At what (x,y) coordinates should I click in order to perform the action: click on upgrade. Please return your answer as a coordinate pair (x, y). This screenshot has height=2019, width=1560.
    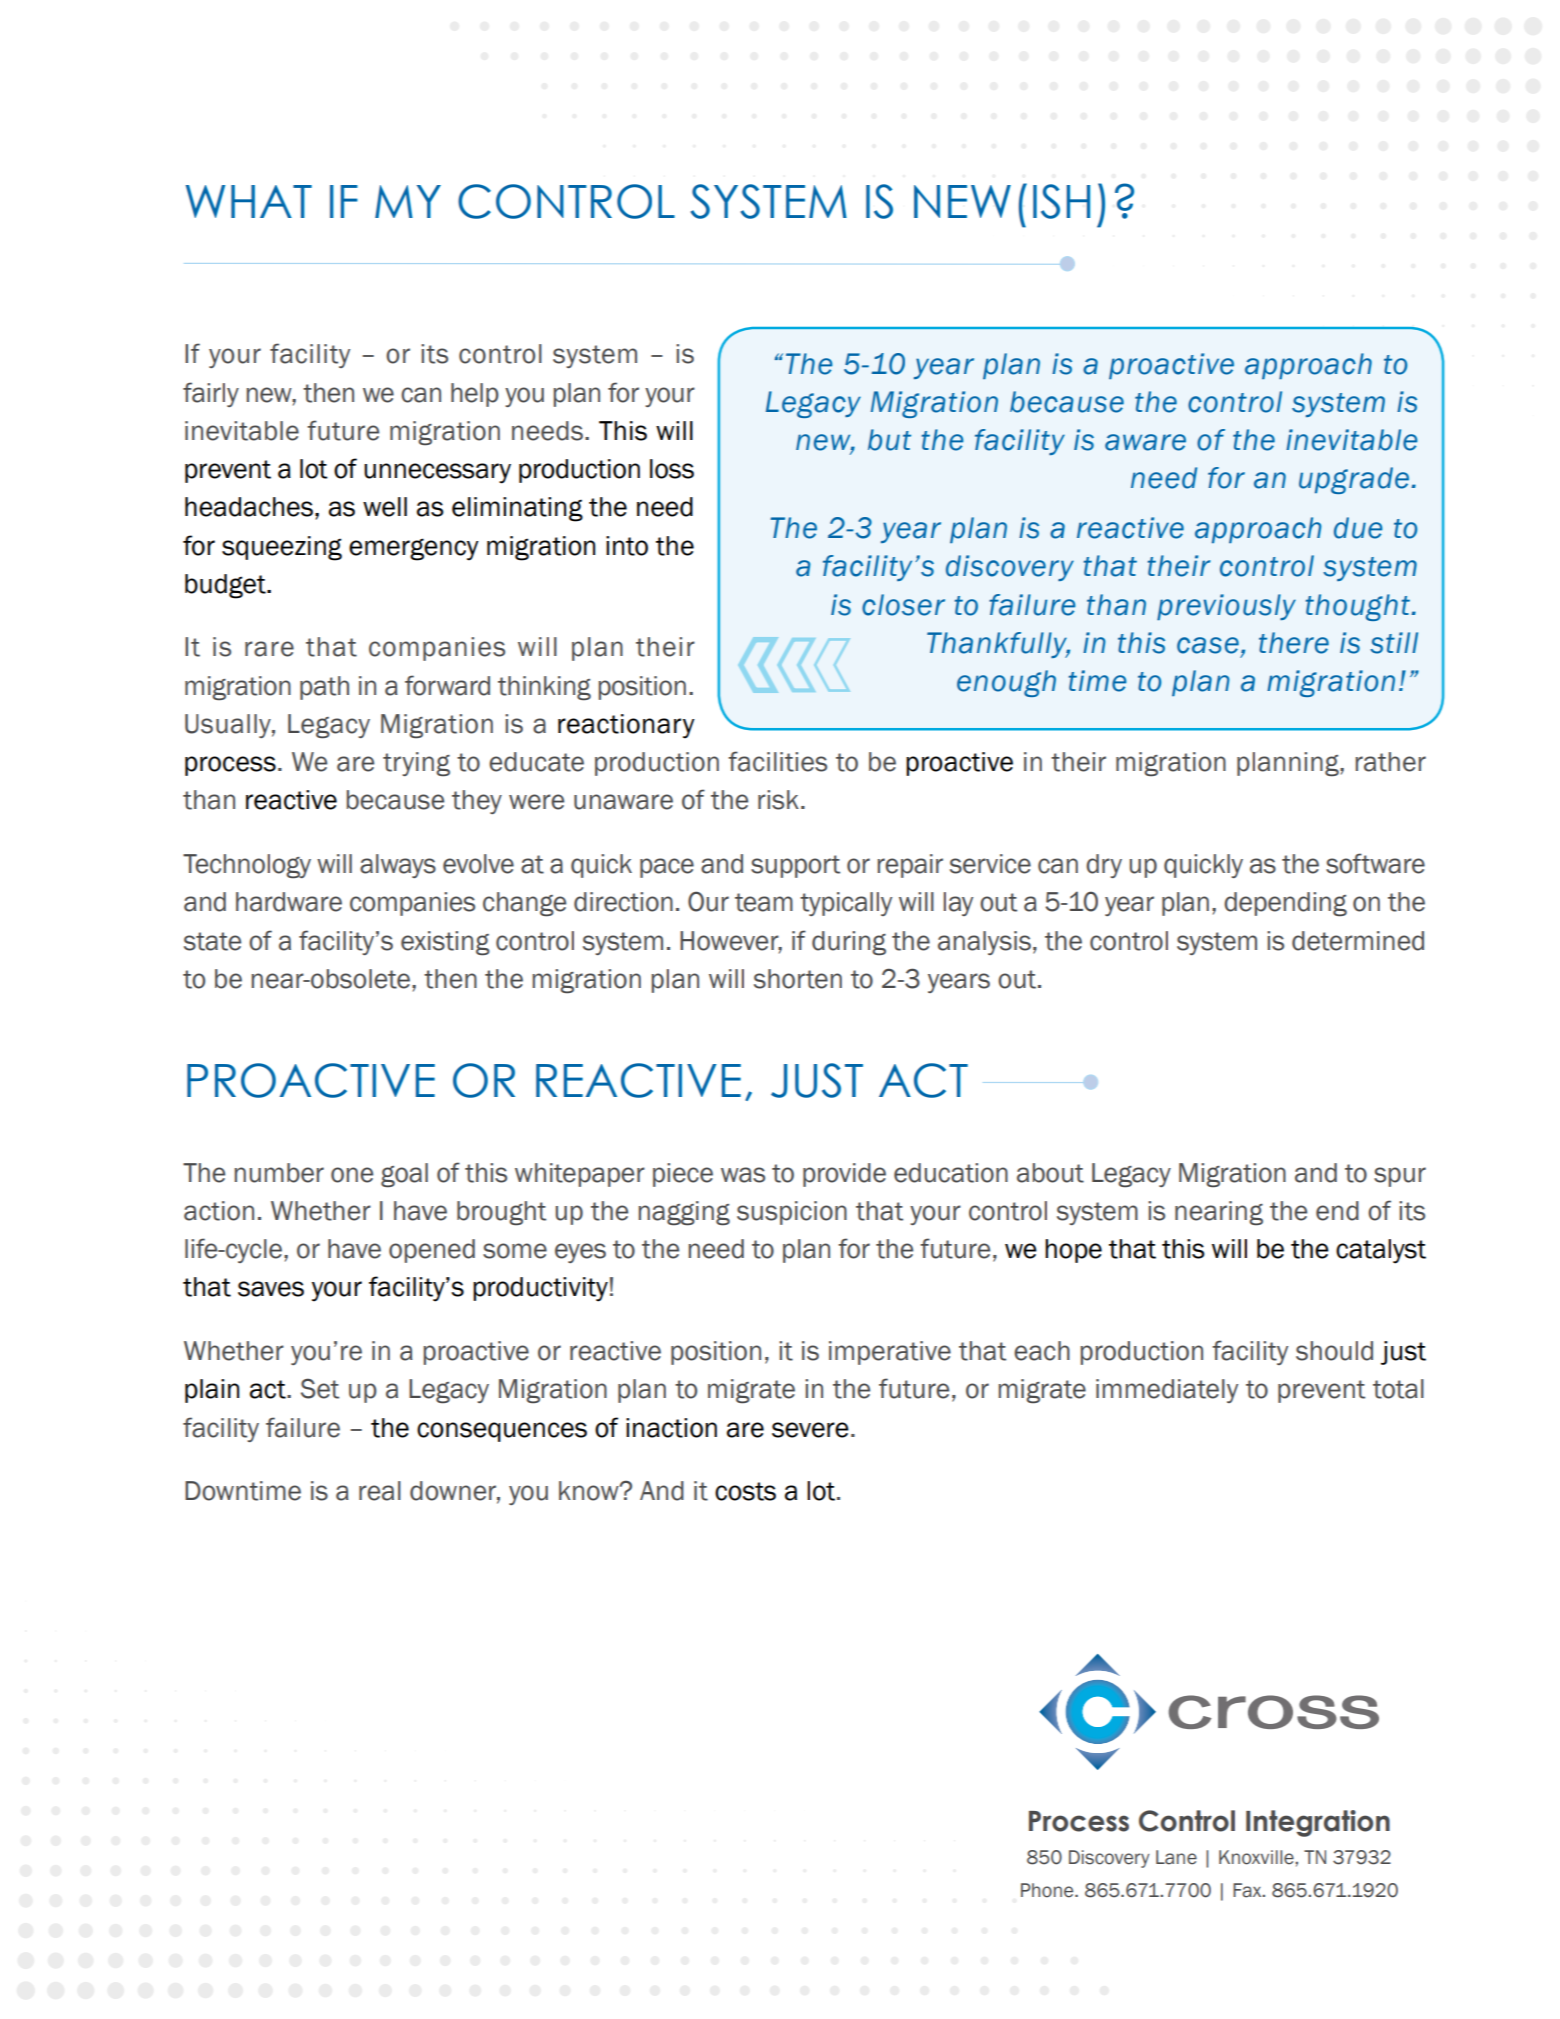
    Looking at the image, I should click on (1354, 480).
